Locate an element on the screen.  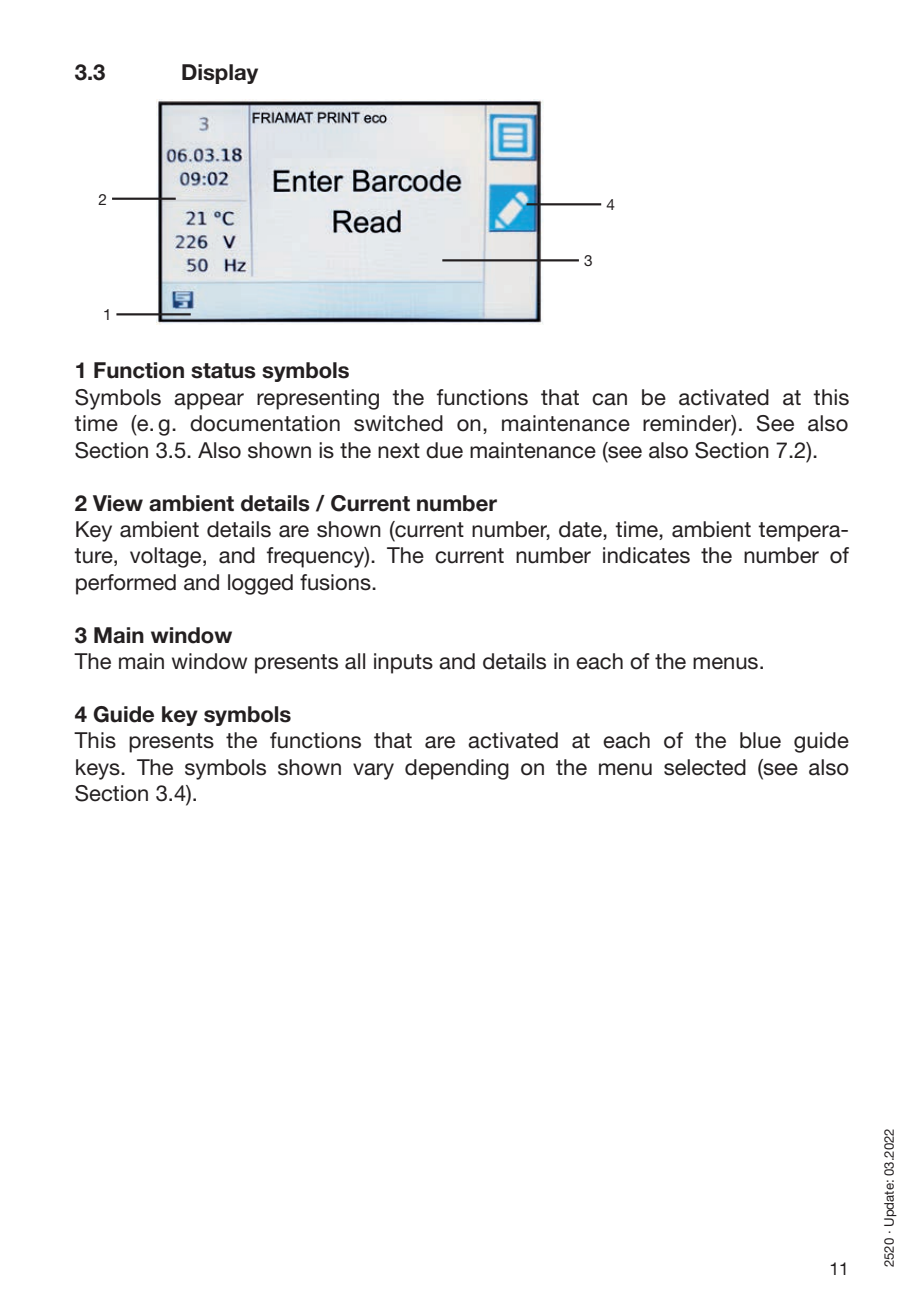
appear is located at coordinates (209, 401).
